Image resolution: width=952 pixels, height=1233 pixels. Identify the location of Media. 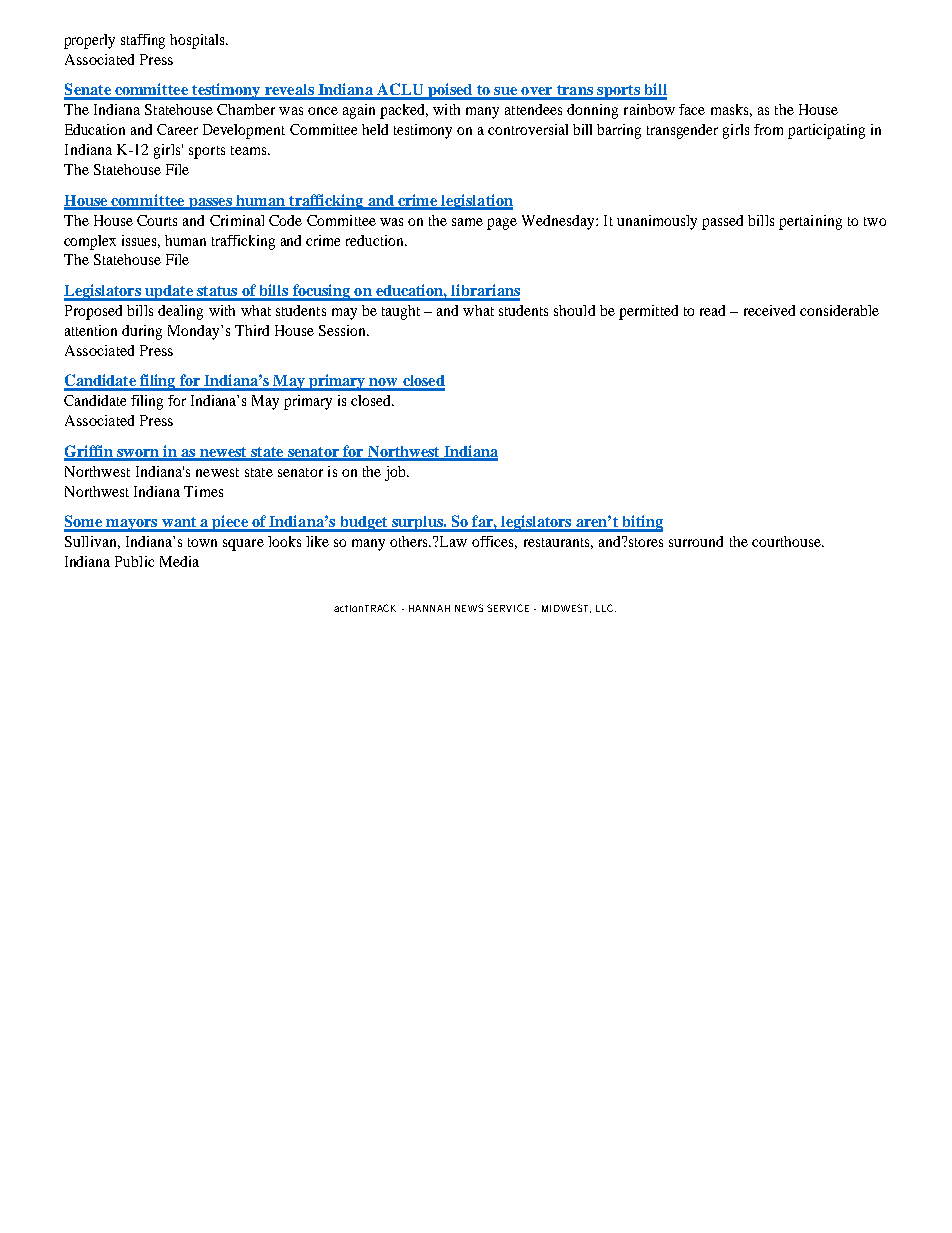
(179, 561).
